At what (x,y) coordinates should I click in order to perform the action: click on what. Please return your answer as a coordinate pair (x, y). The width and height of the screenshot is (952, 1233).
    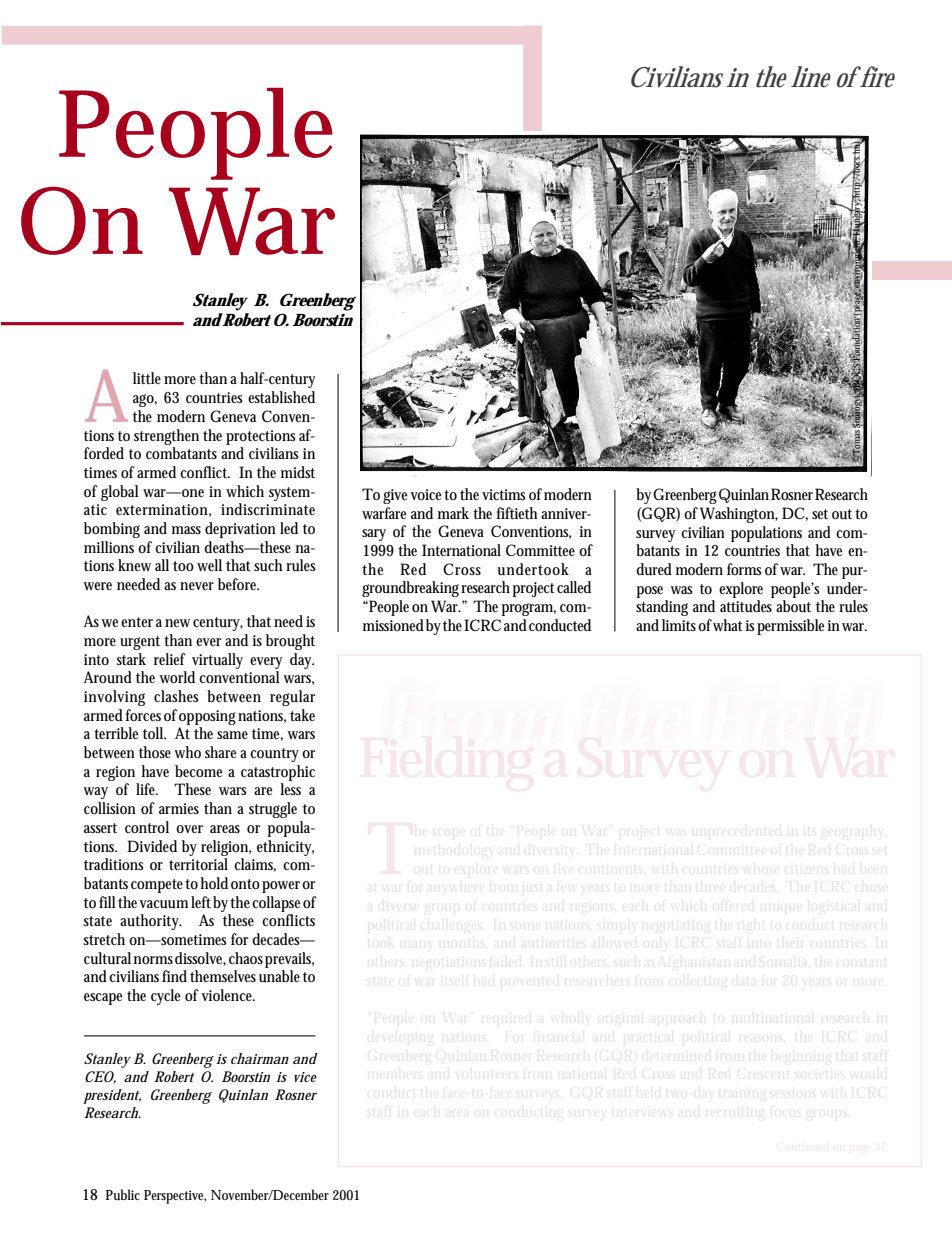
    Looking at the image, I should click on (728, 625).
